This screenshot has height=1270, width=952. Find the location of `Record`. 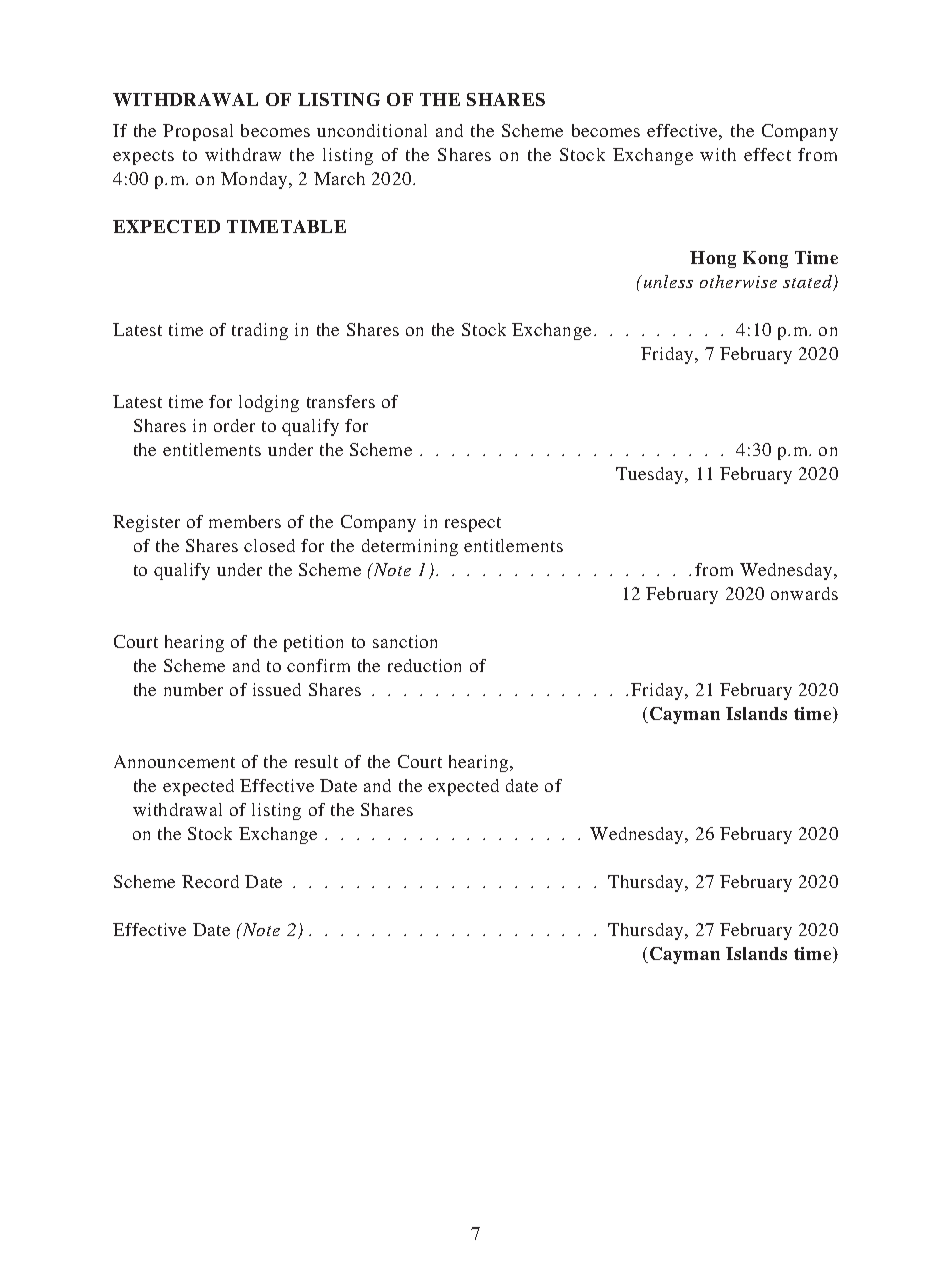

Record is located at coordinates (210, 881).
